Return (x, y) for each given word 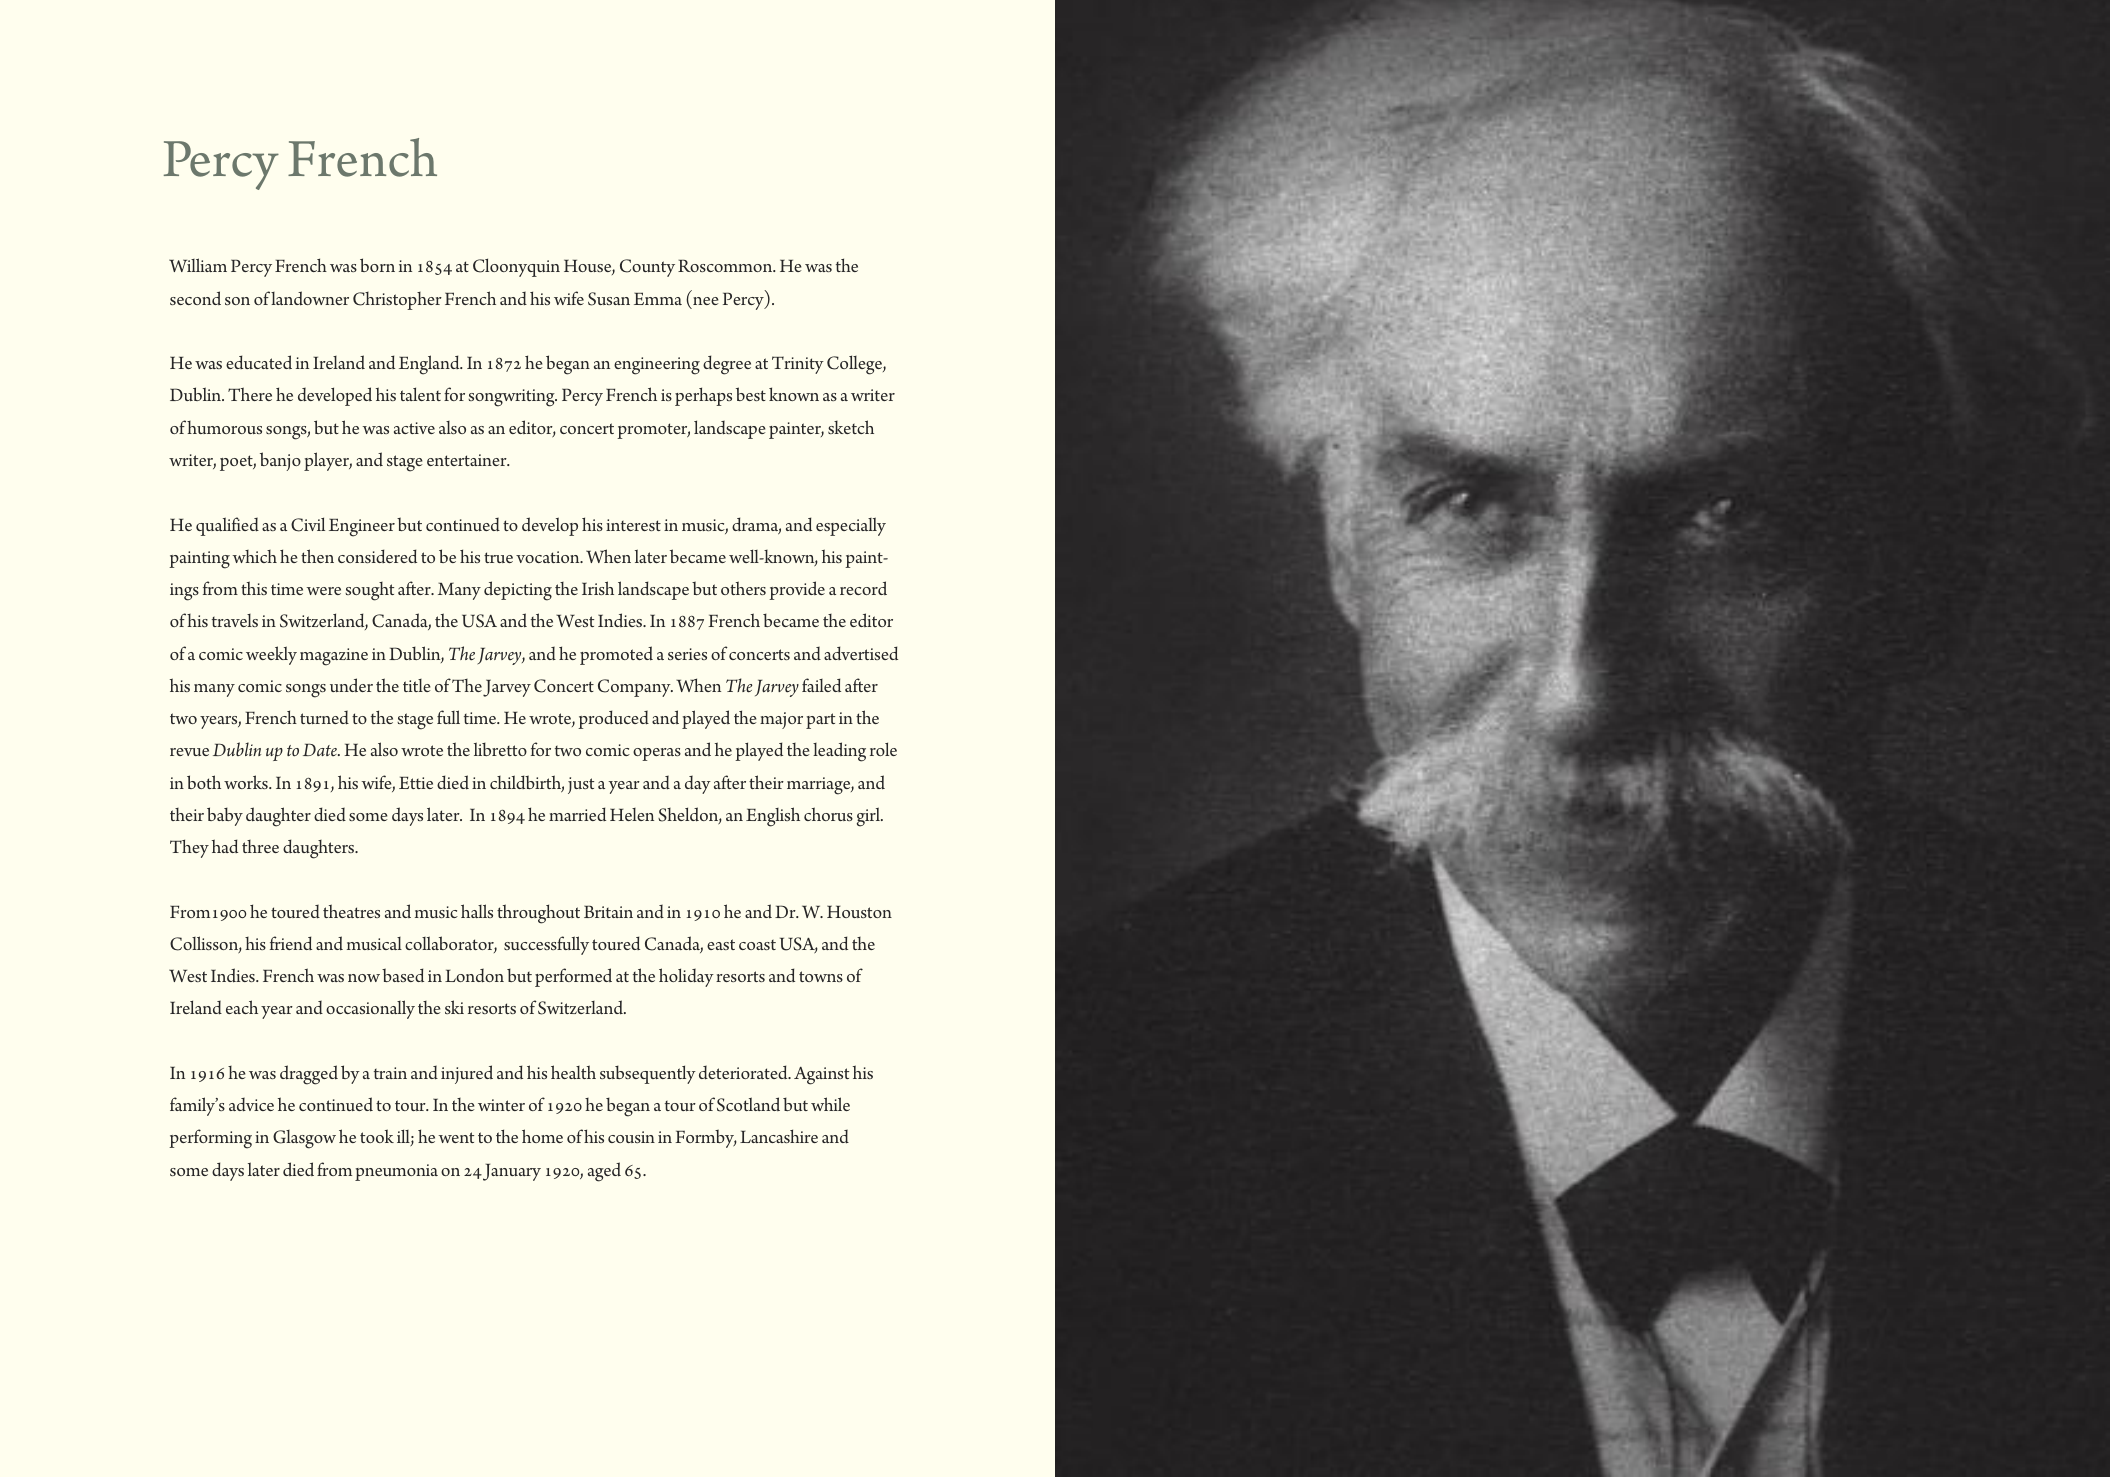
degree (727, 365)
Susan (609, 299)
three (260, 846)
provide (797, 590)
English (773, 817)
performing (210, 1139)
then (317, 556)
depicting (518, 591)
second (195, 298)
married (577, 814)
